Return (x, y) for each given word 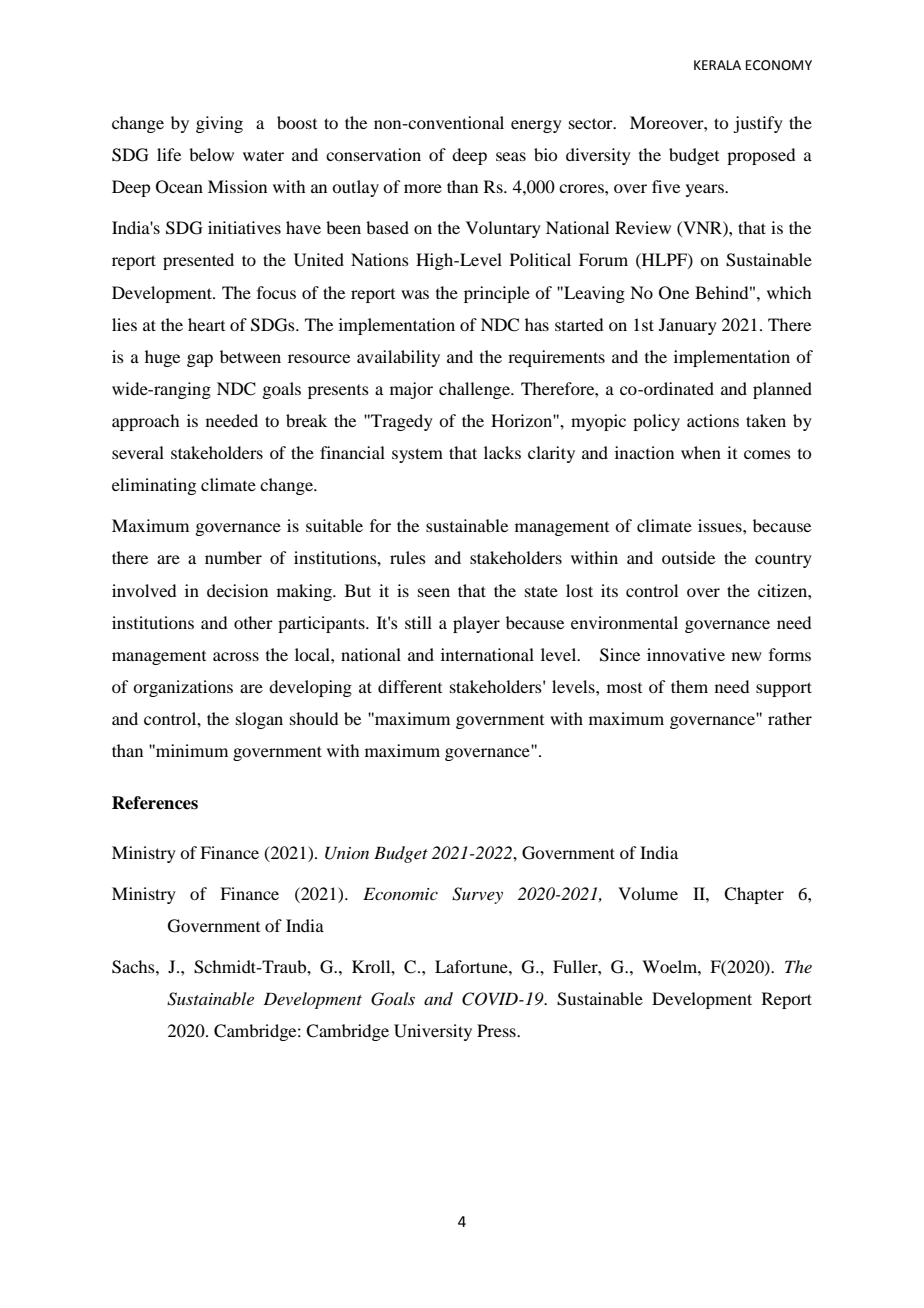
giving (219, 124)
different (410, 686)
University (433, 1032)
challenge (475, 390)
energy (536, 126)
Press (497, 1030)
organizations (183, 688)
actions (713, 420)
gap (200, 360)
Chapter (754, 895)
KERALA (717, 65)
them (689, 686)
